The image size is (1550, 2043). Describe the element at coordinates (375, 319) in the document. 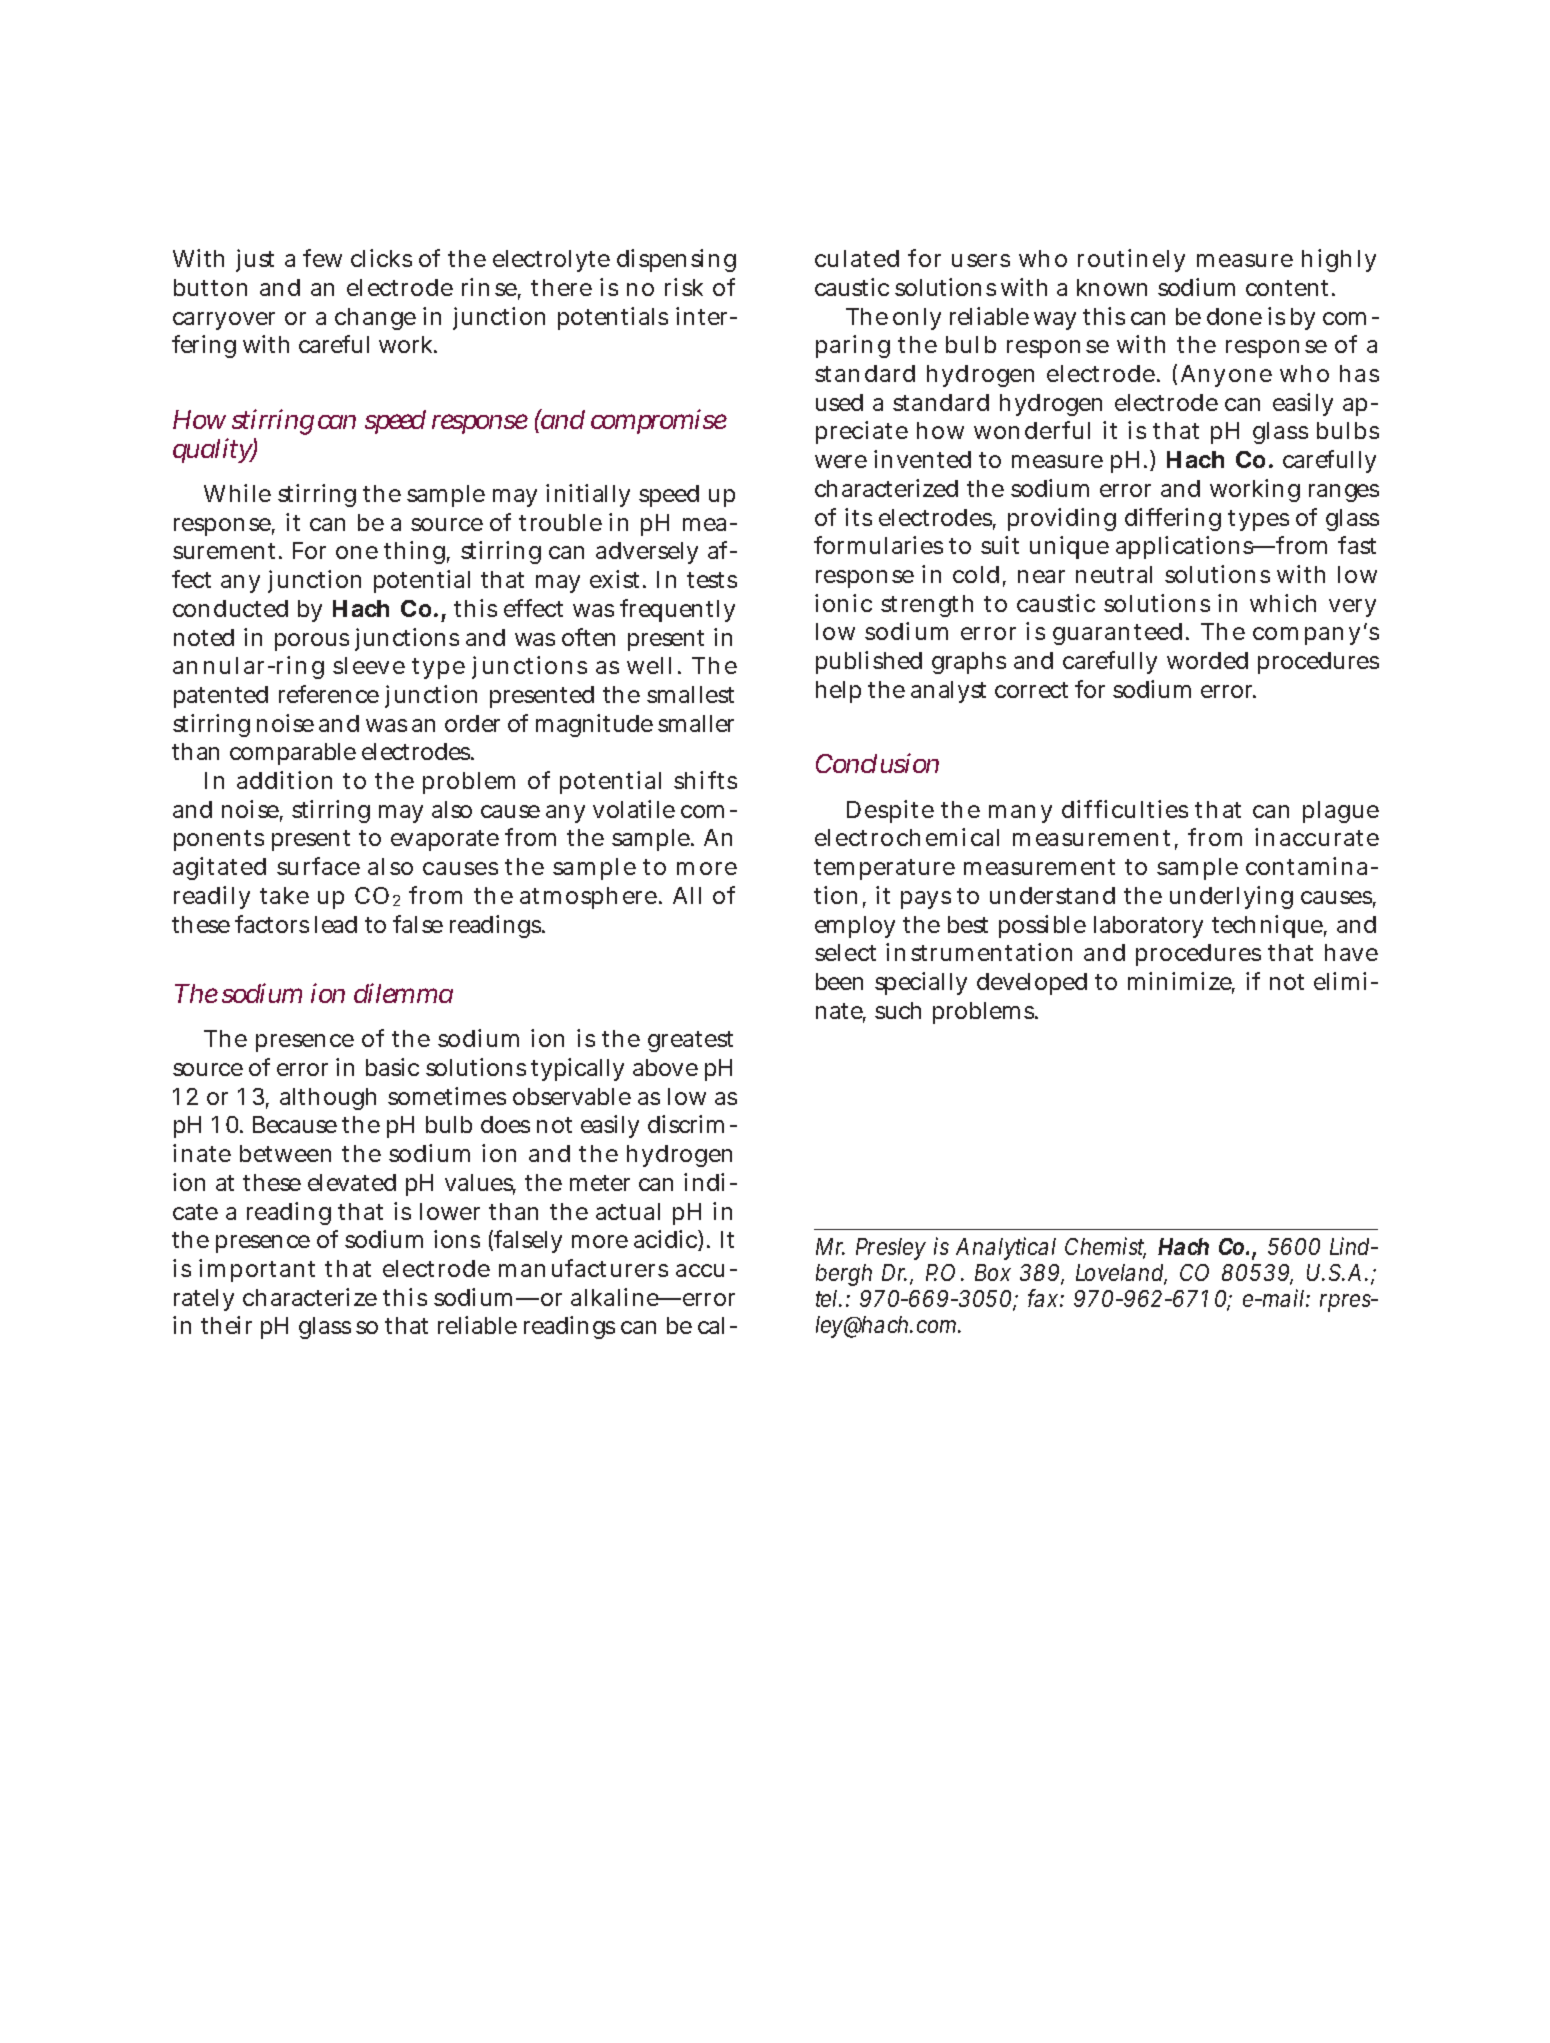

I see `change` at that location.
